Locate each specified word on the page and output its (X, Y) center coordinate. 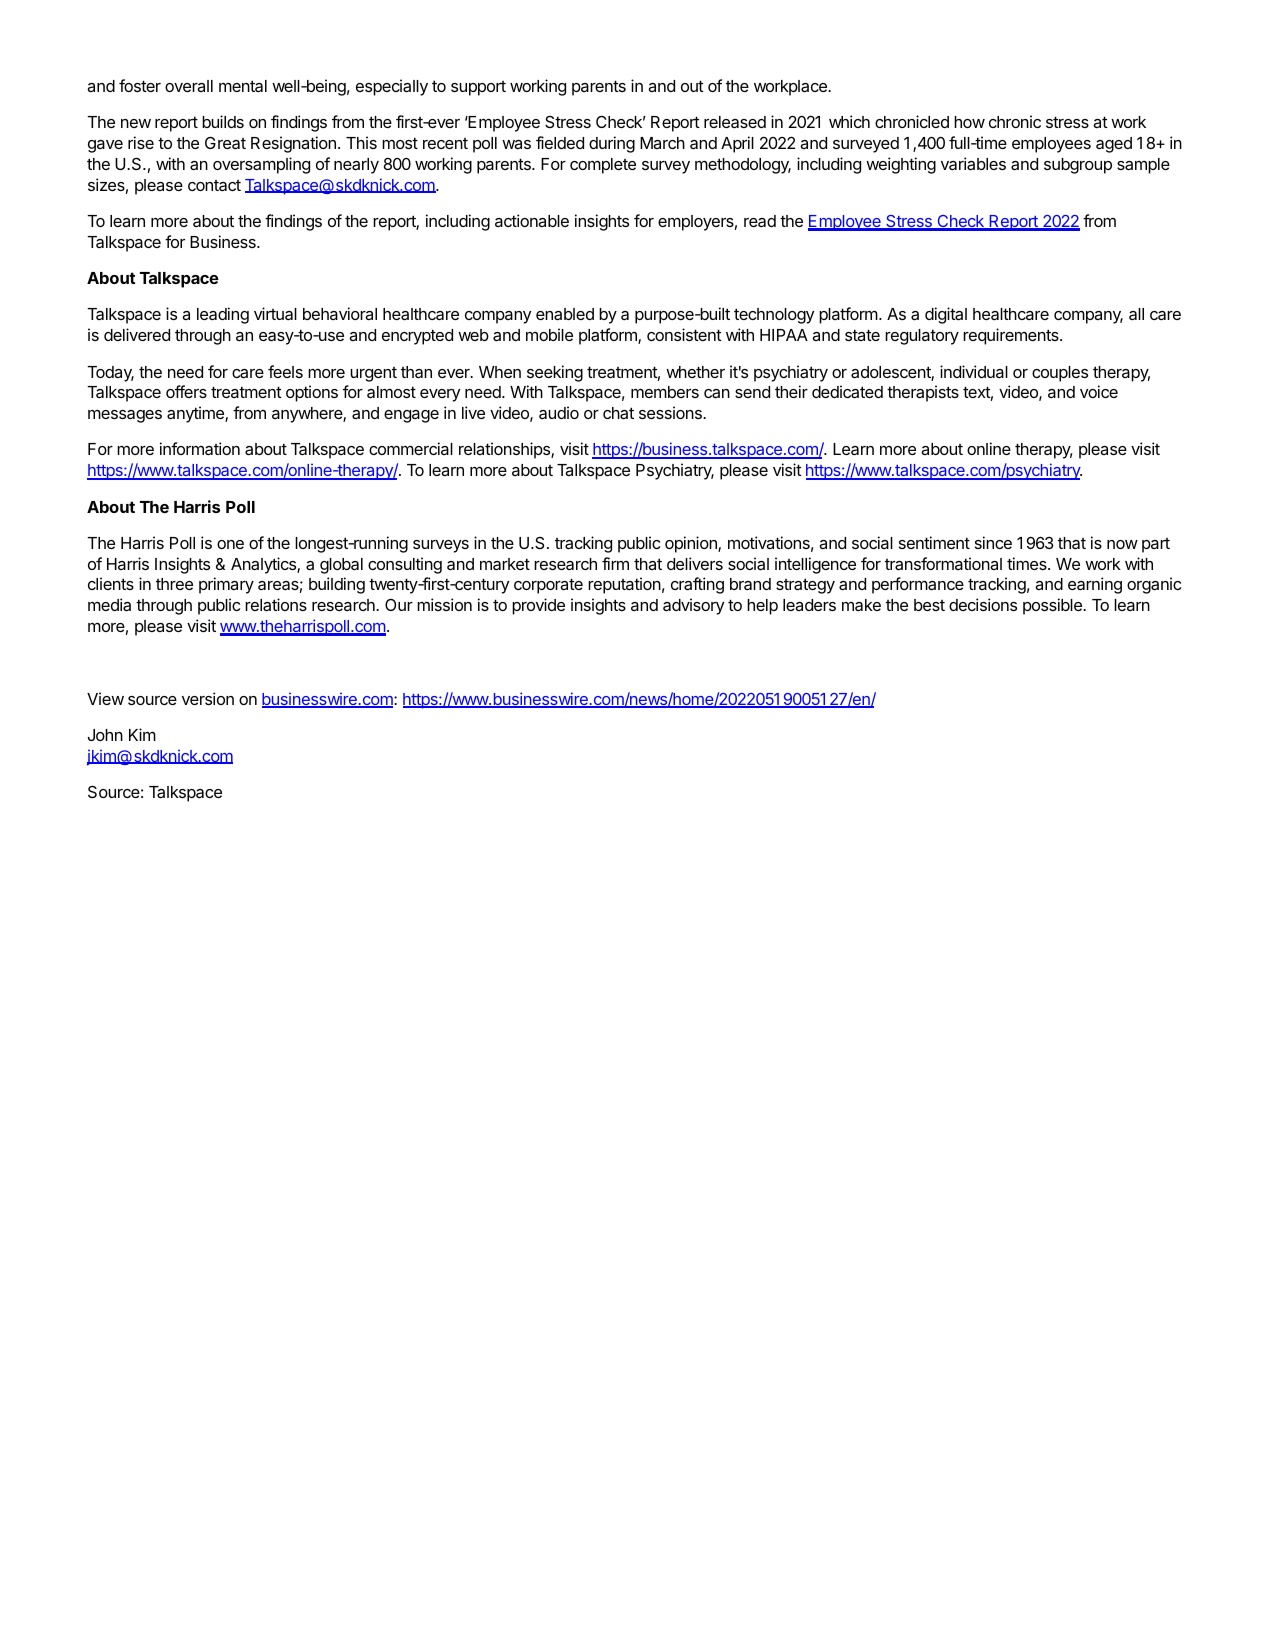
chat (618, 413)
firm (615, 563)
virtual (275, 313)
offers (186, 391)
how (969, 122)
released (735, 122)
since (993, 542)
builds (223, 121)
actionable (532, 220)
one (230, 544)
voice (1099, 391)
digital (946, 315)
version (208, 698)
